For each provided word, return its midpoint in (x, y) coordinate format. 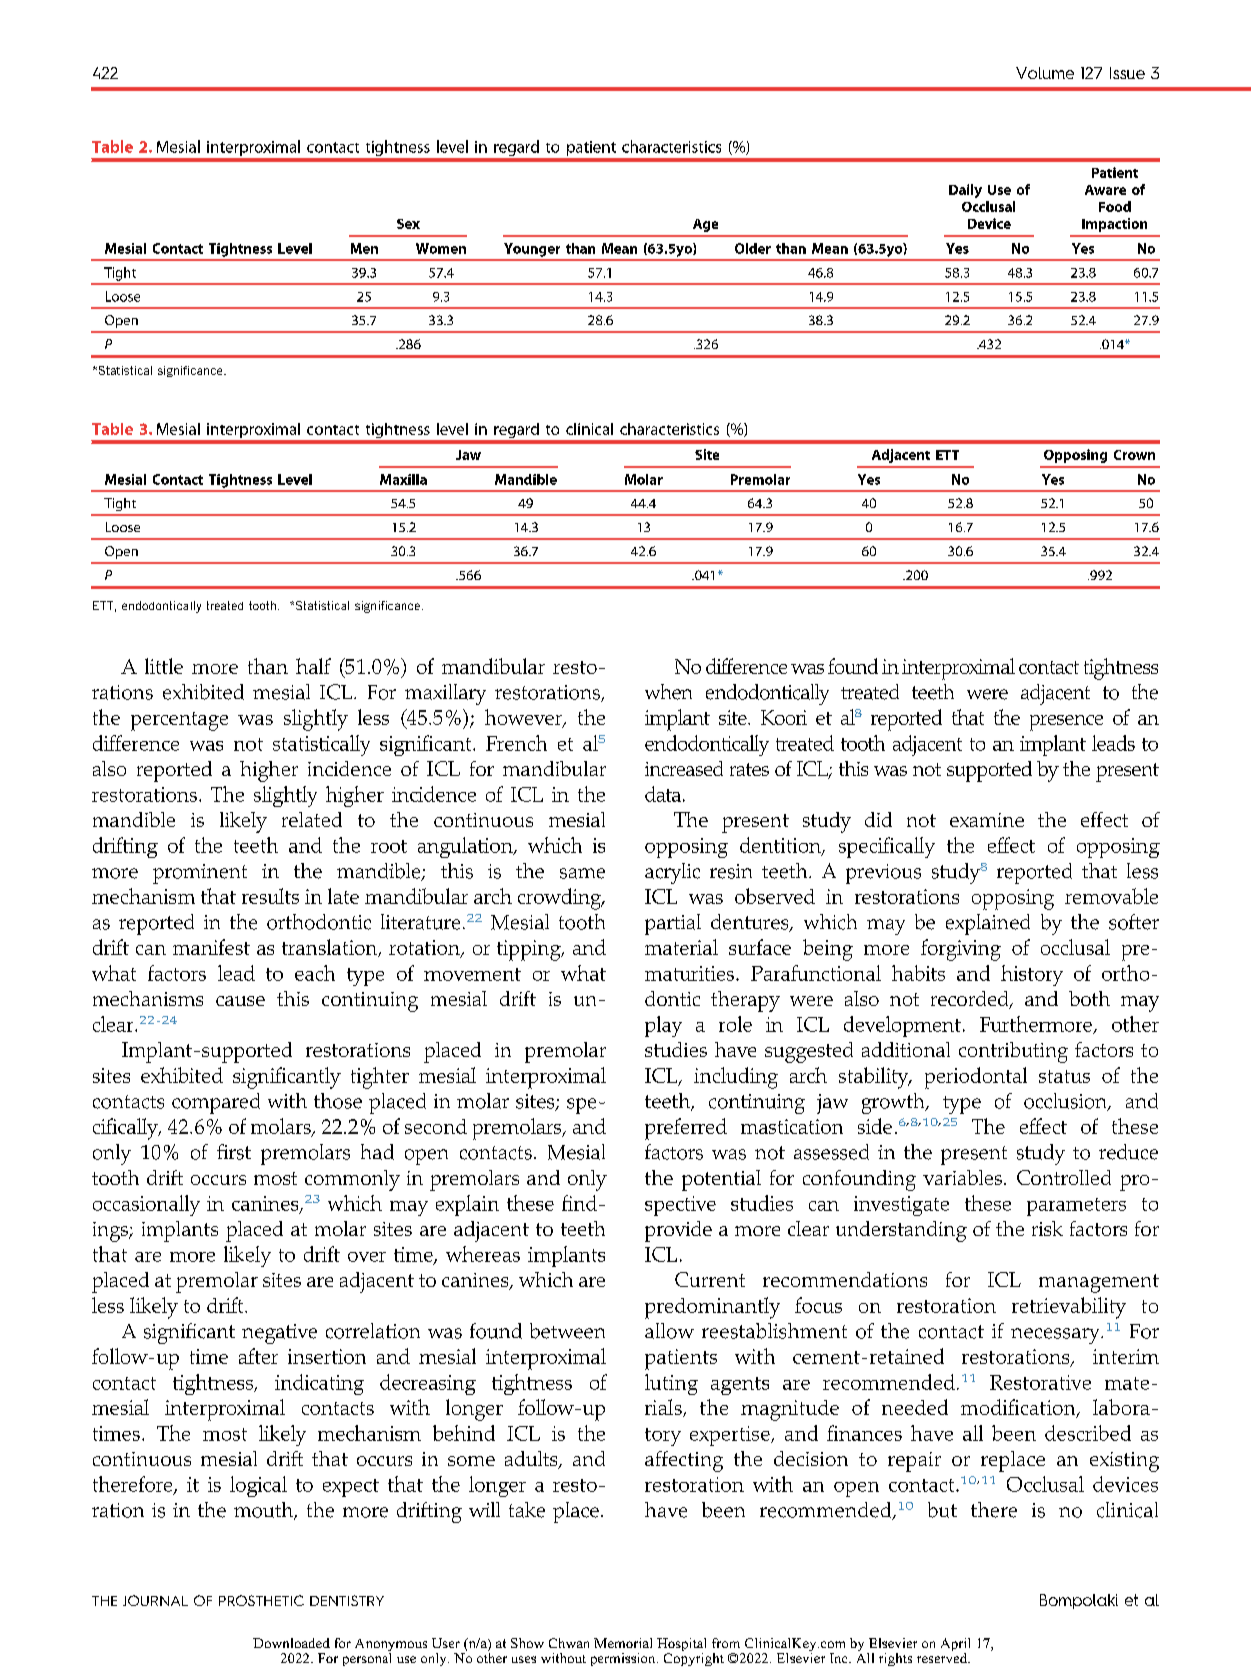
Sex (408, 224)
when (668, 692)
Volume (1045, 73)
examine (987, 820)
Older (753, 248)
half (313, 666)
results (270, 896)
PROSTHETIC (261, 1600)
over (367, 1257)
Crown (1134, 455)
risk (1047, 1228)
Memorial (623, 1643)
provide (678, 1231)
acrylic (672, 873)
